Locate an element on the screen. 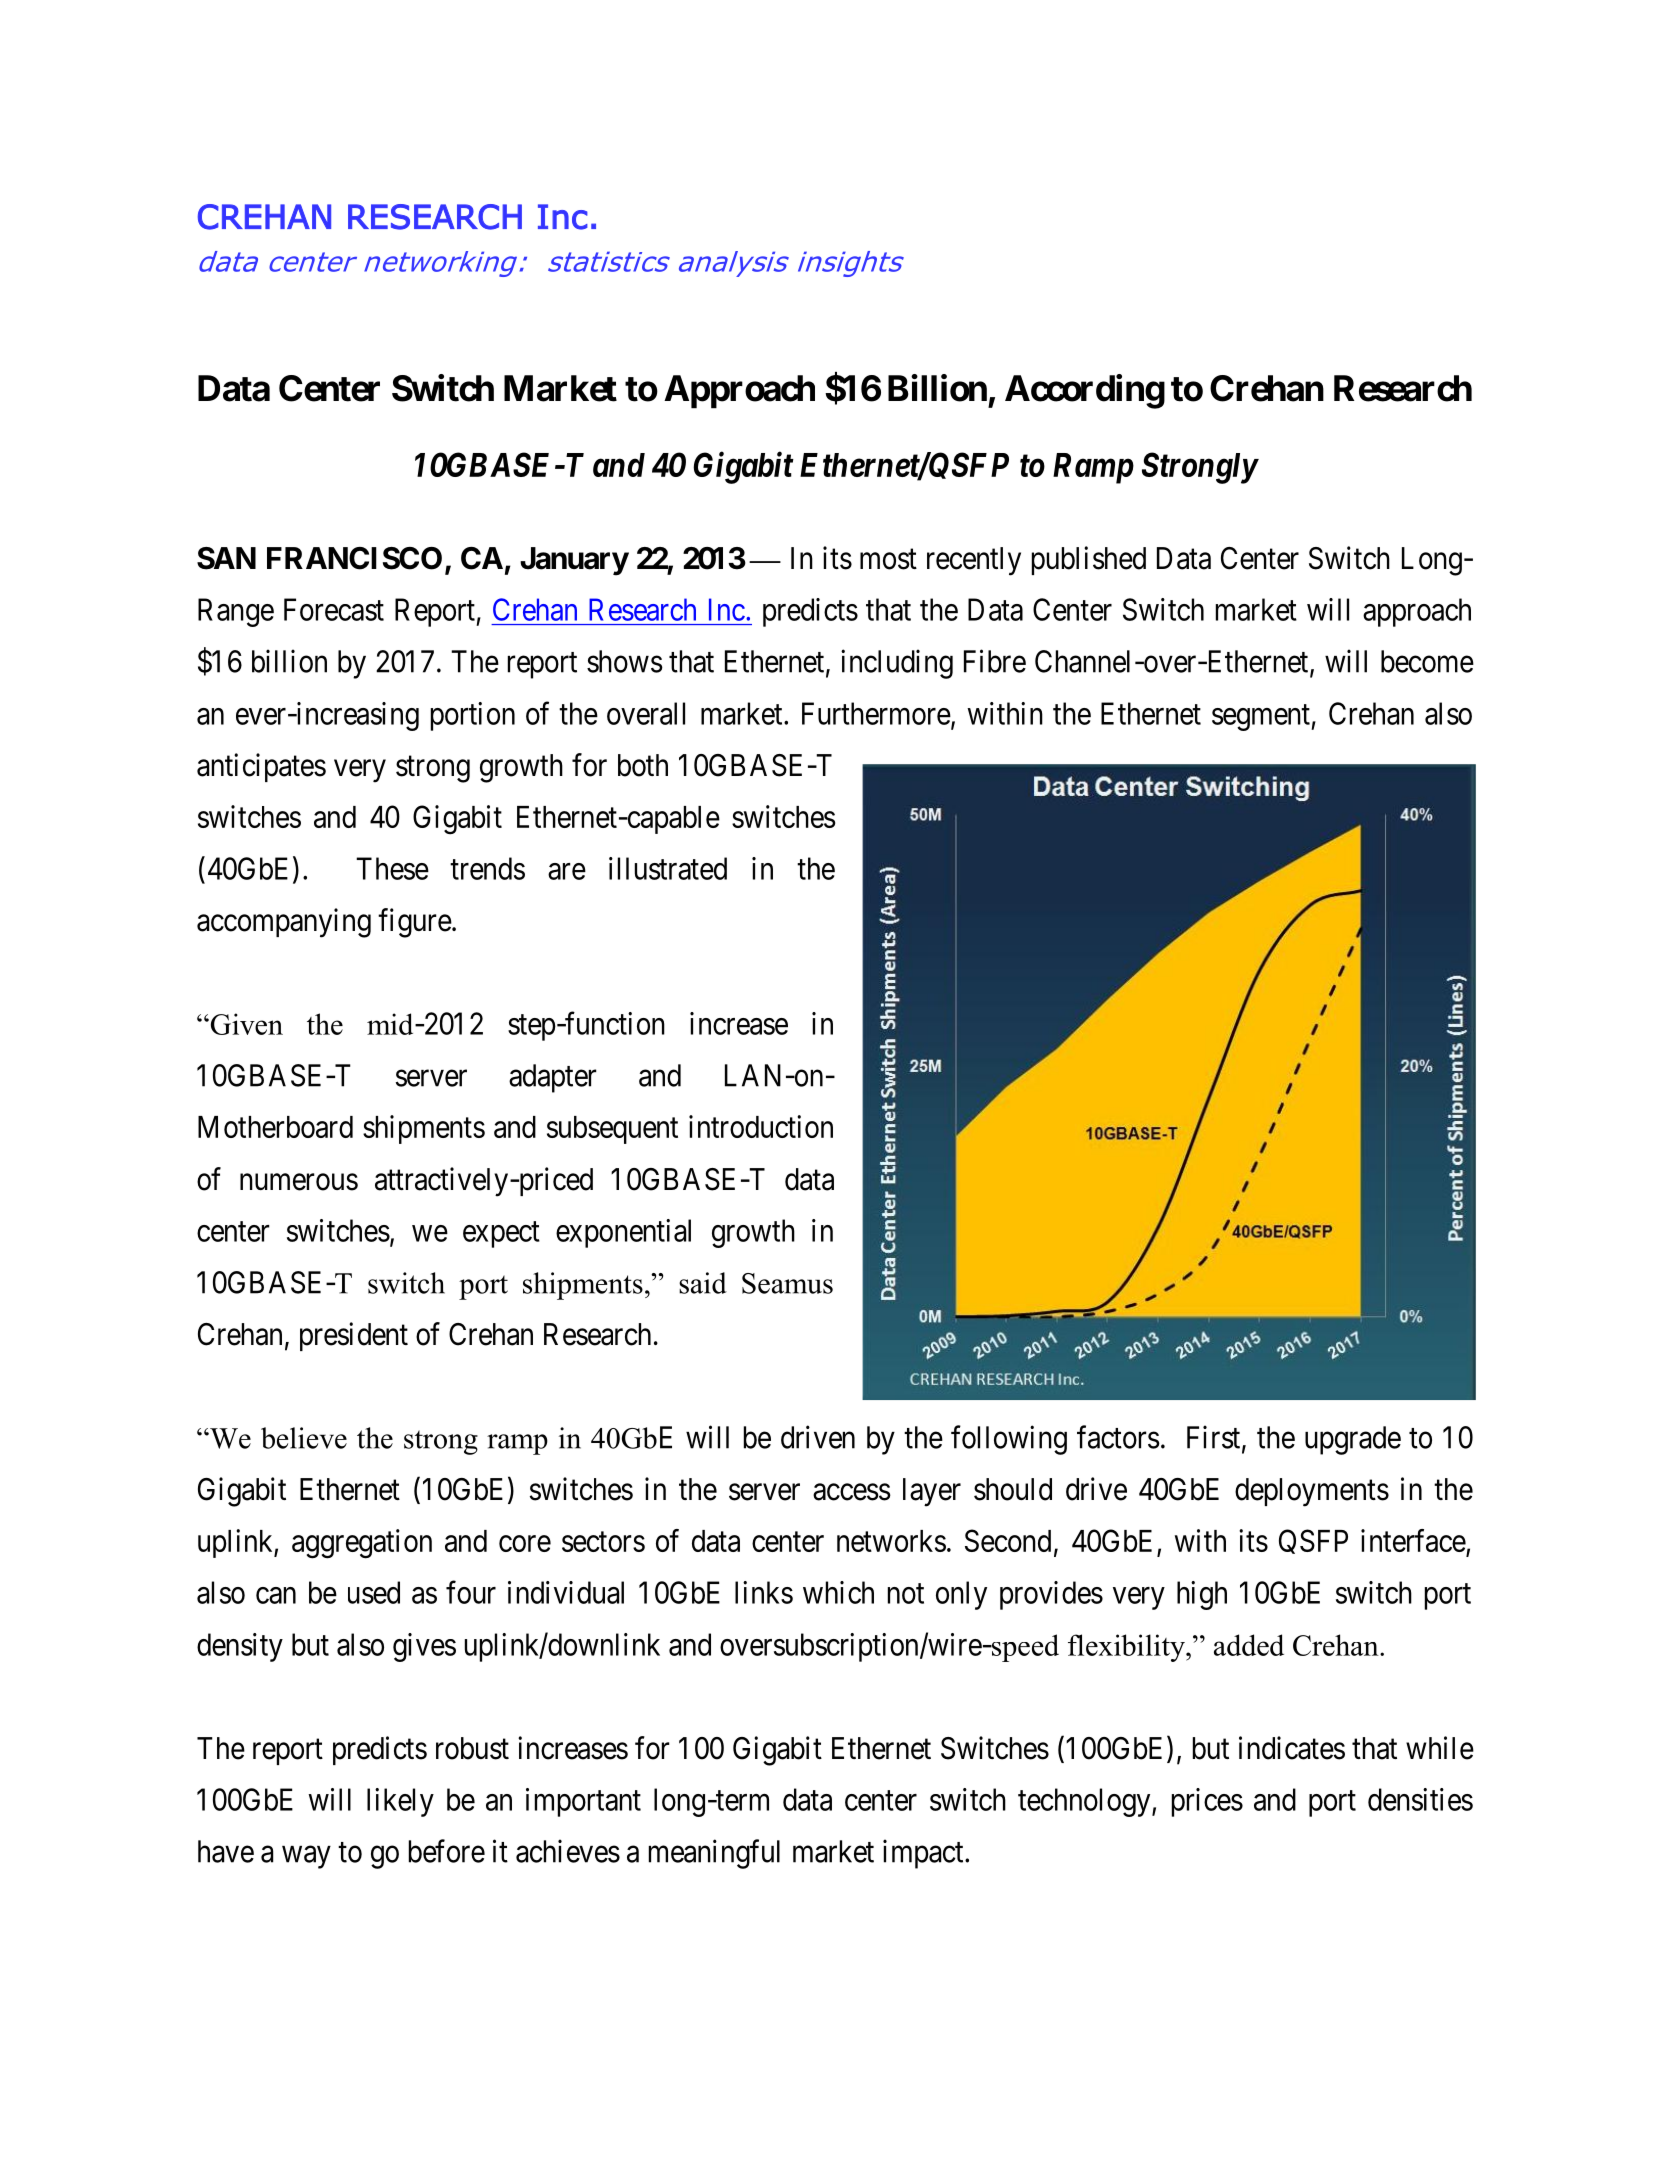 This screenshot has width=1668, height=2159. layer is located at coordinates (932, 1492).
